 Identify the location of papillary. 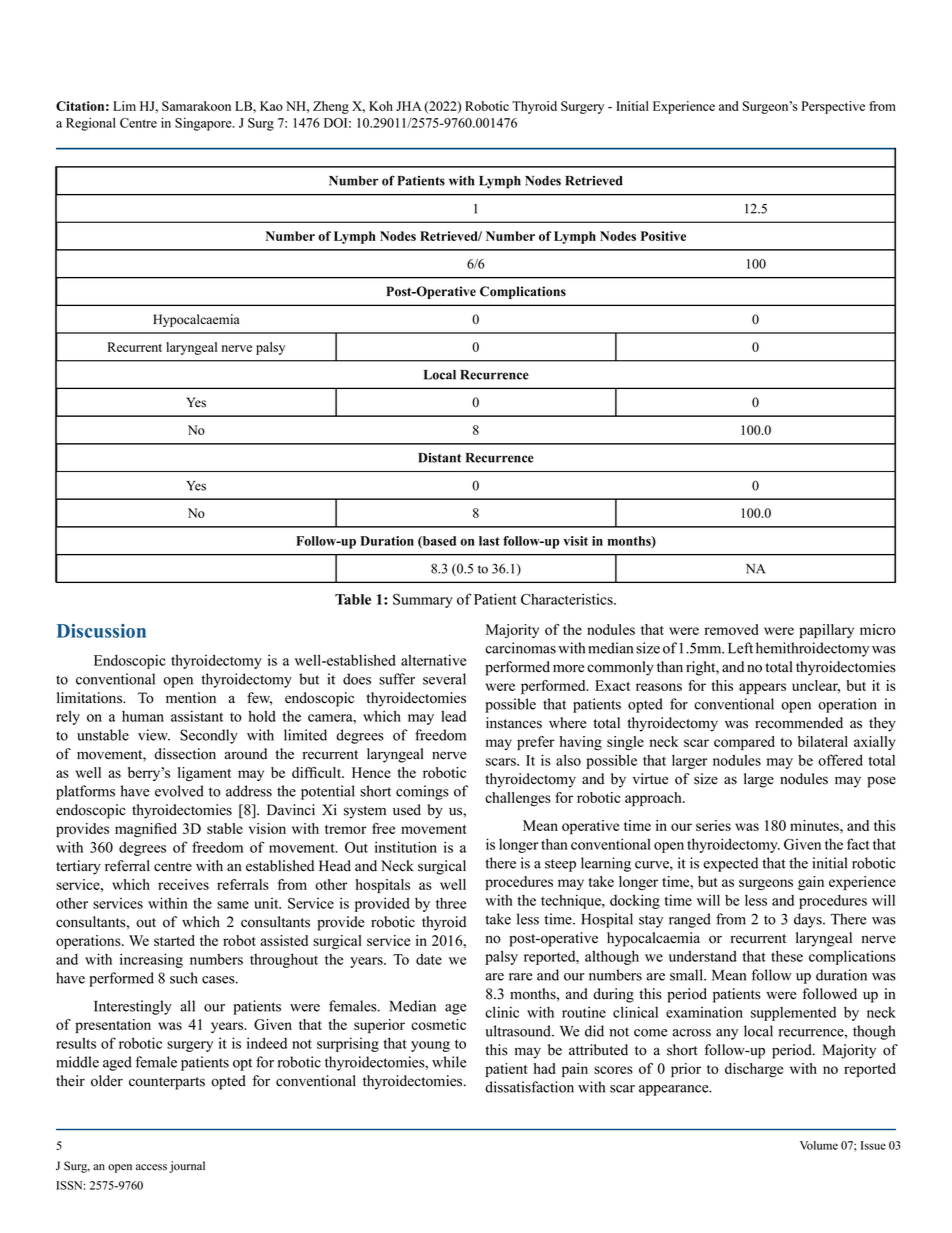
(826, 631).
